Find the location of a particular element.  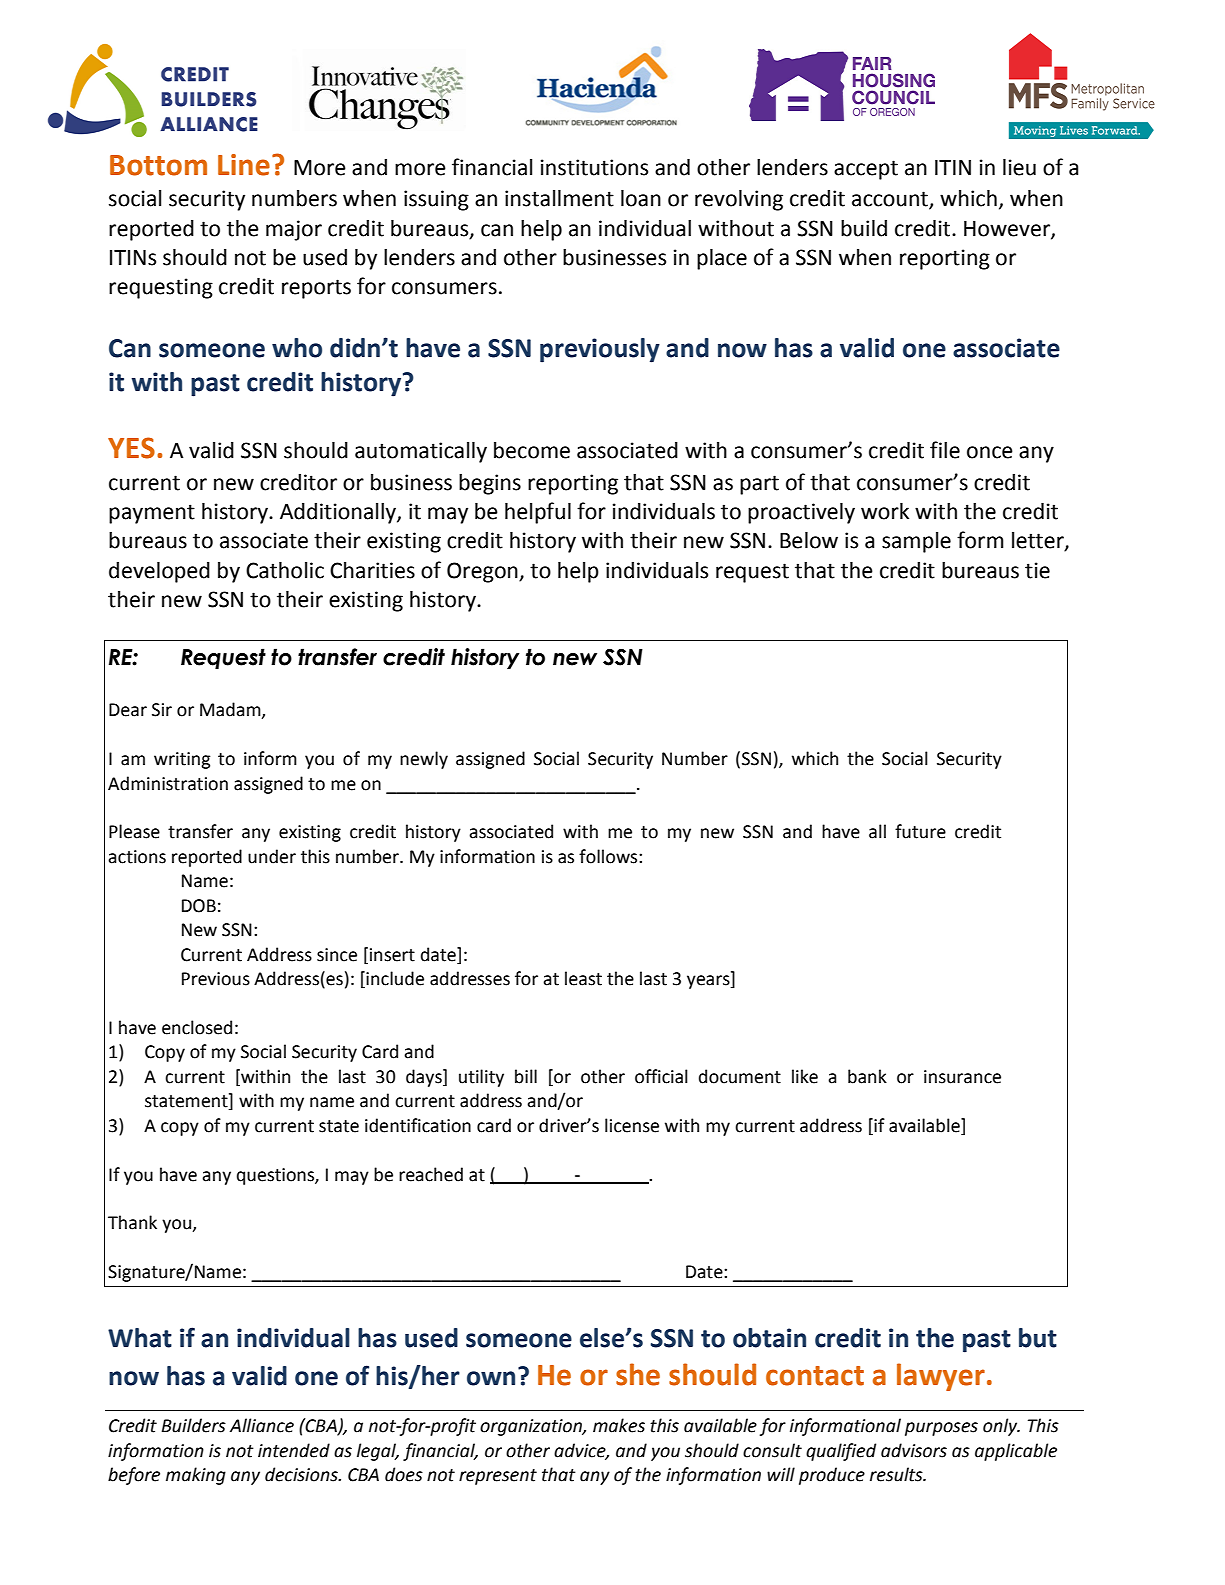

installment is located at coordinates (559, 198).
